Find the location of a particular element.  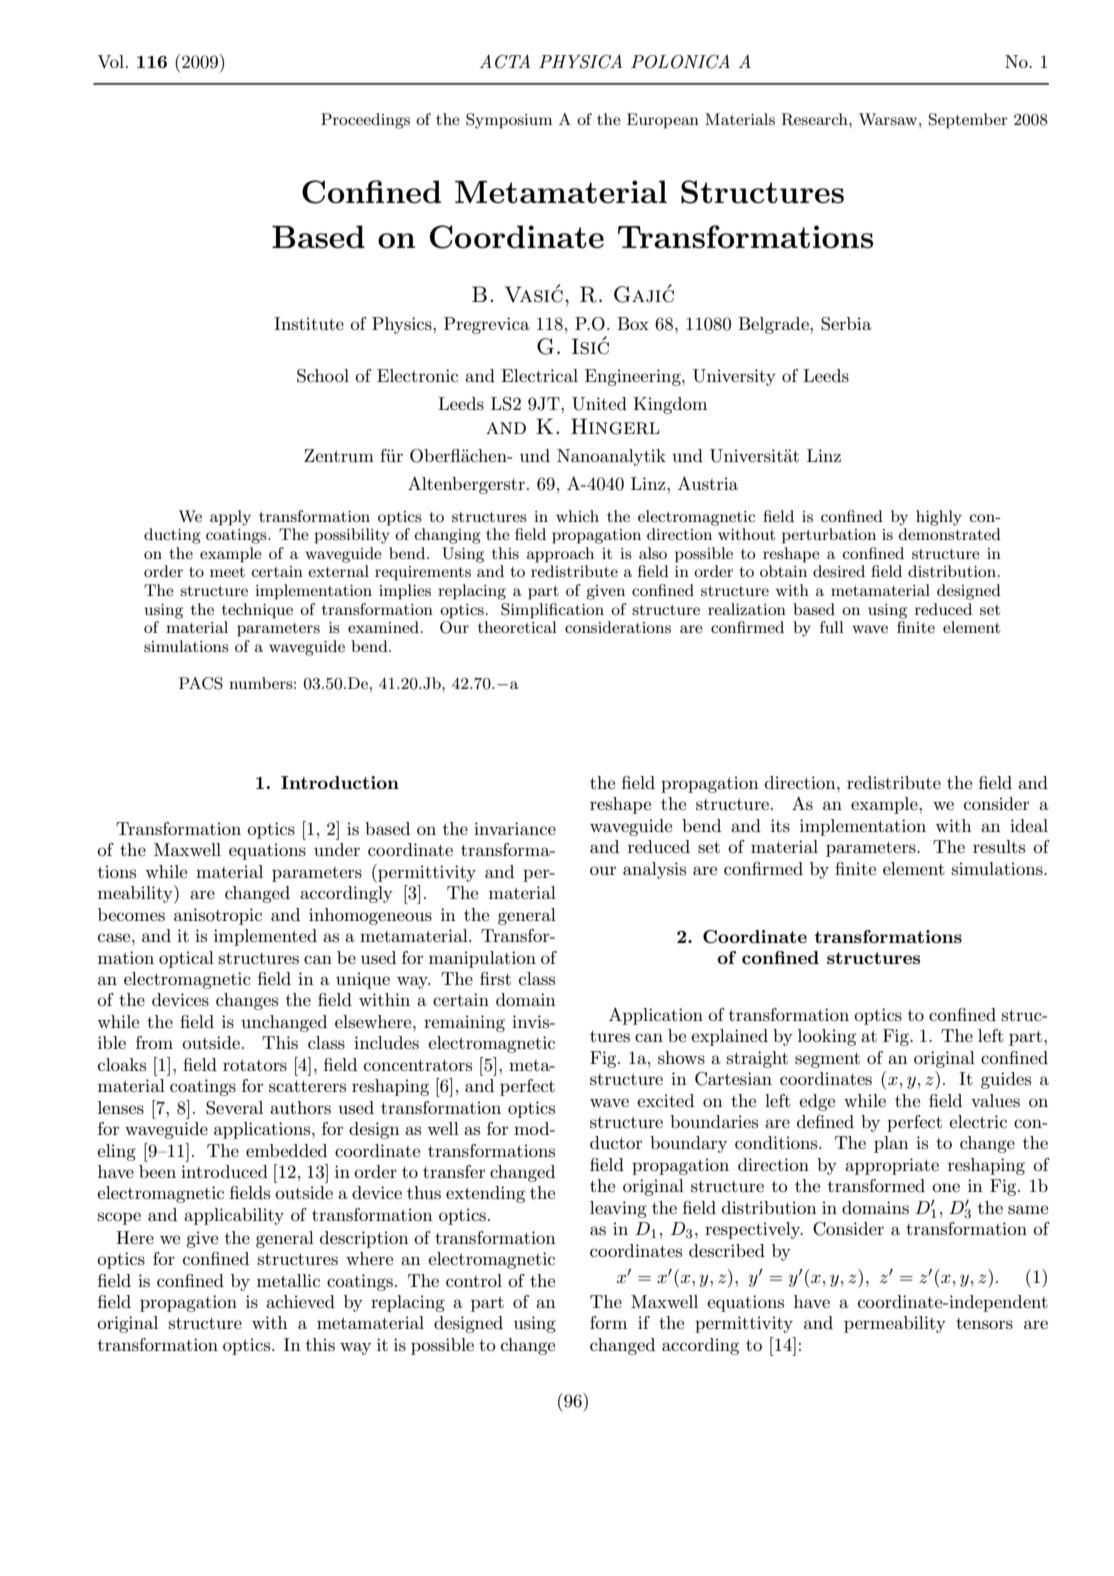

Vol is located at coordinates (110, 62).
